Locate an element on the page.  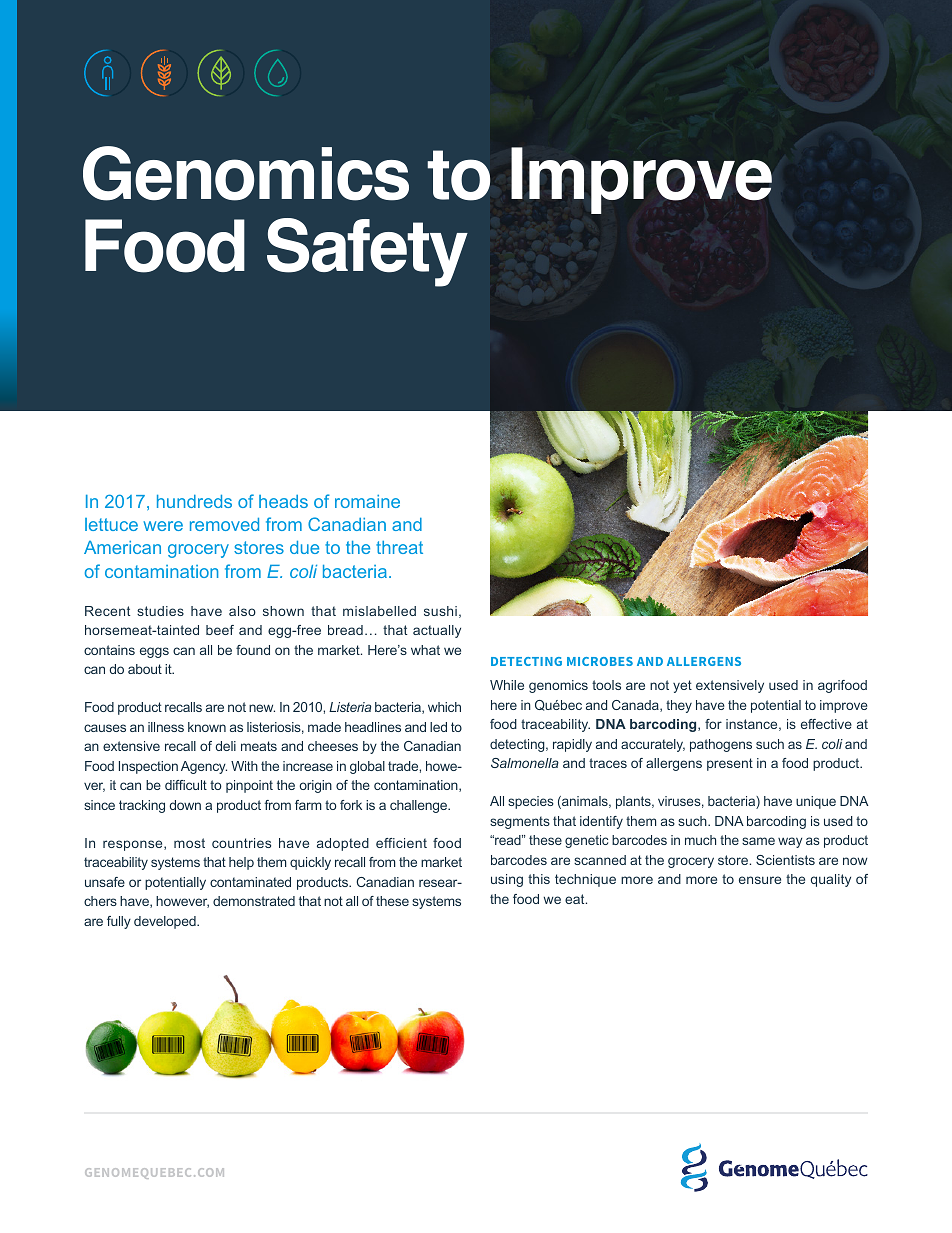
developed is located at coordinates (166, 922).
